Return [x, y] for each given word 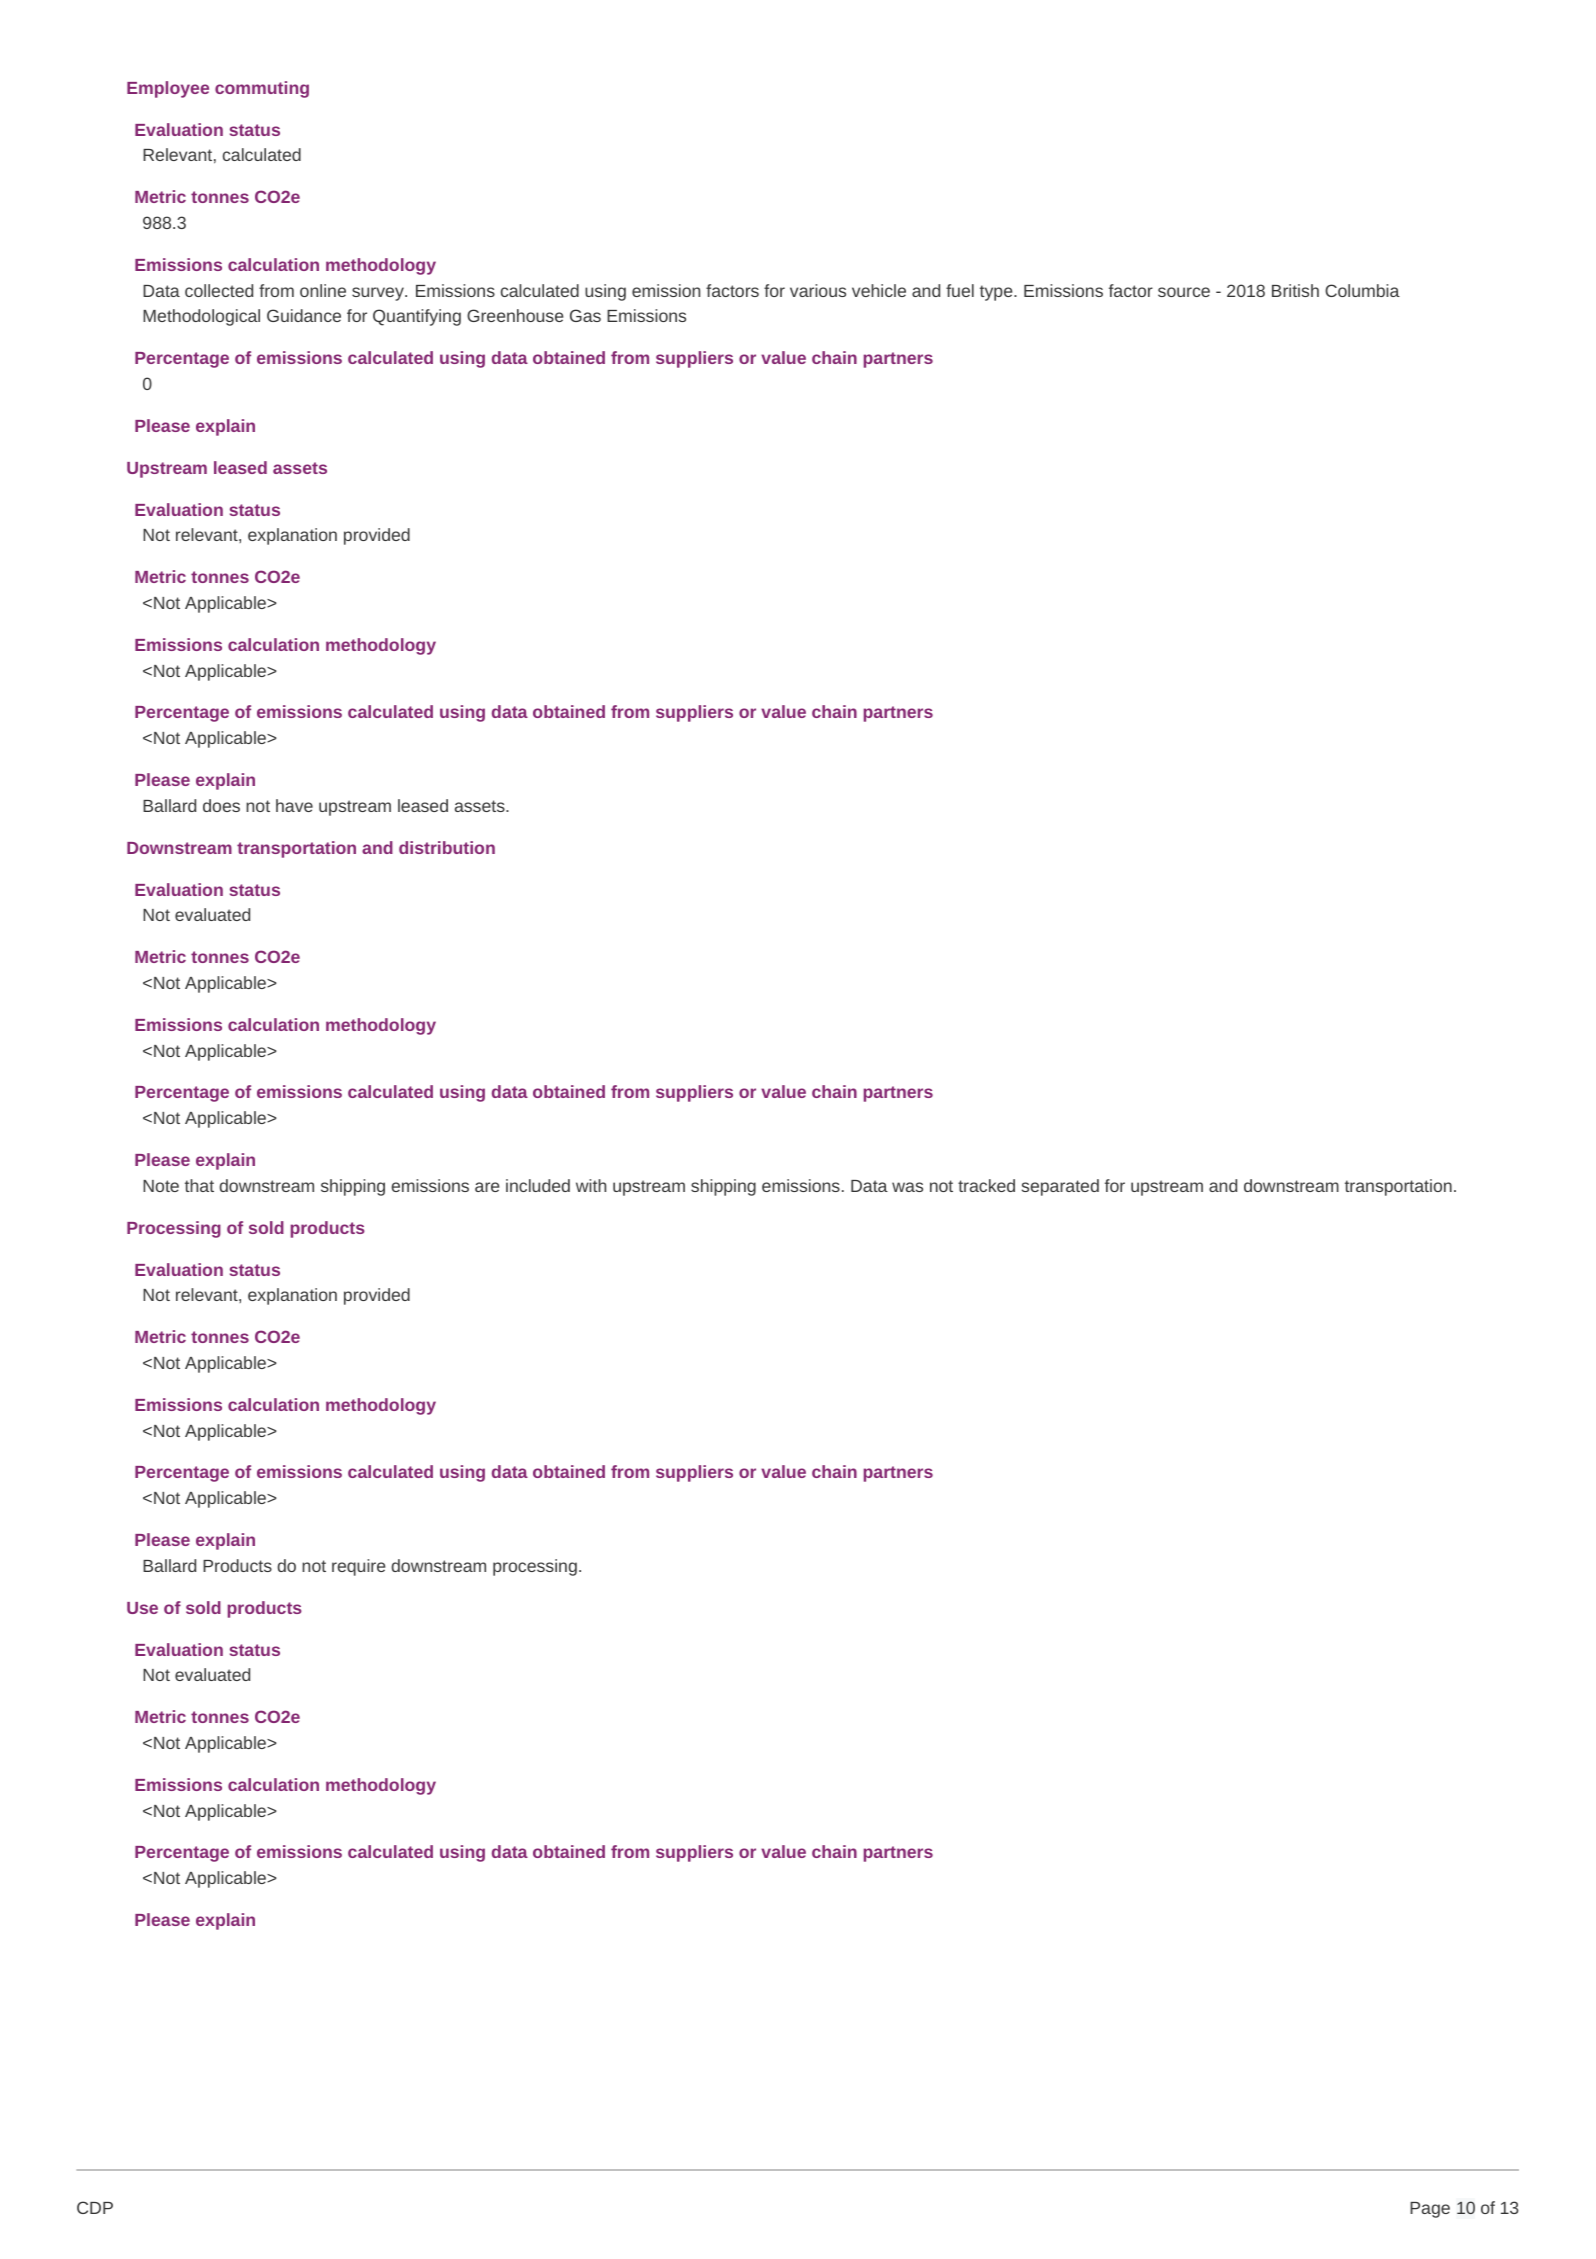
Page [1430, 2210]
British [1295, 290]
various [818, 290]
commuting [262, 89]
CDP [95, 2207]
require [358, 1567]
